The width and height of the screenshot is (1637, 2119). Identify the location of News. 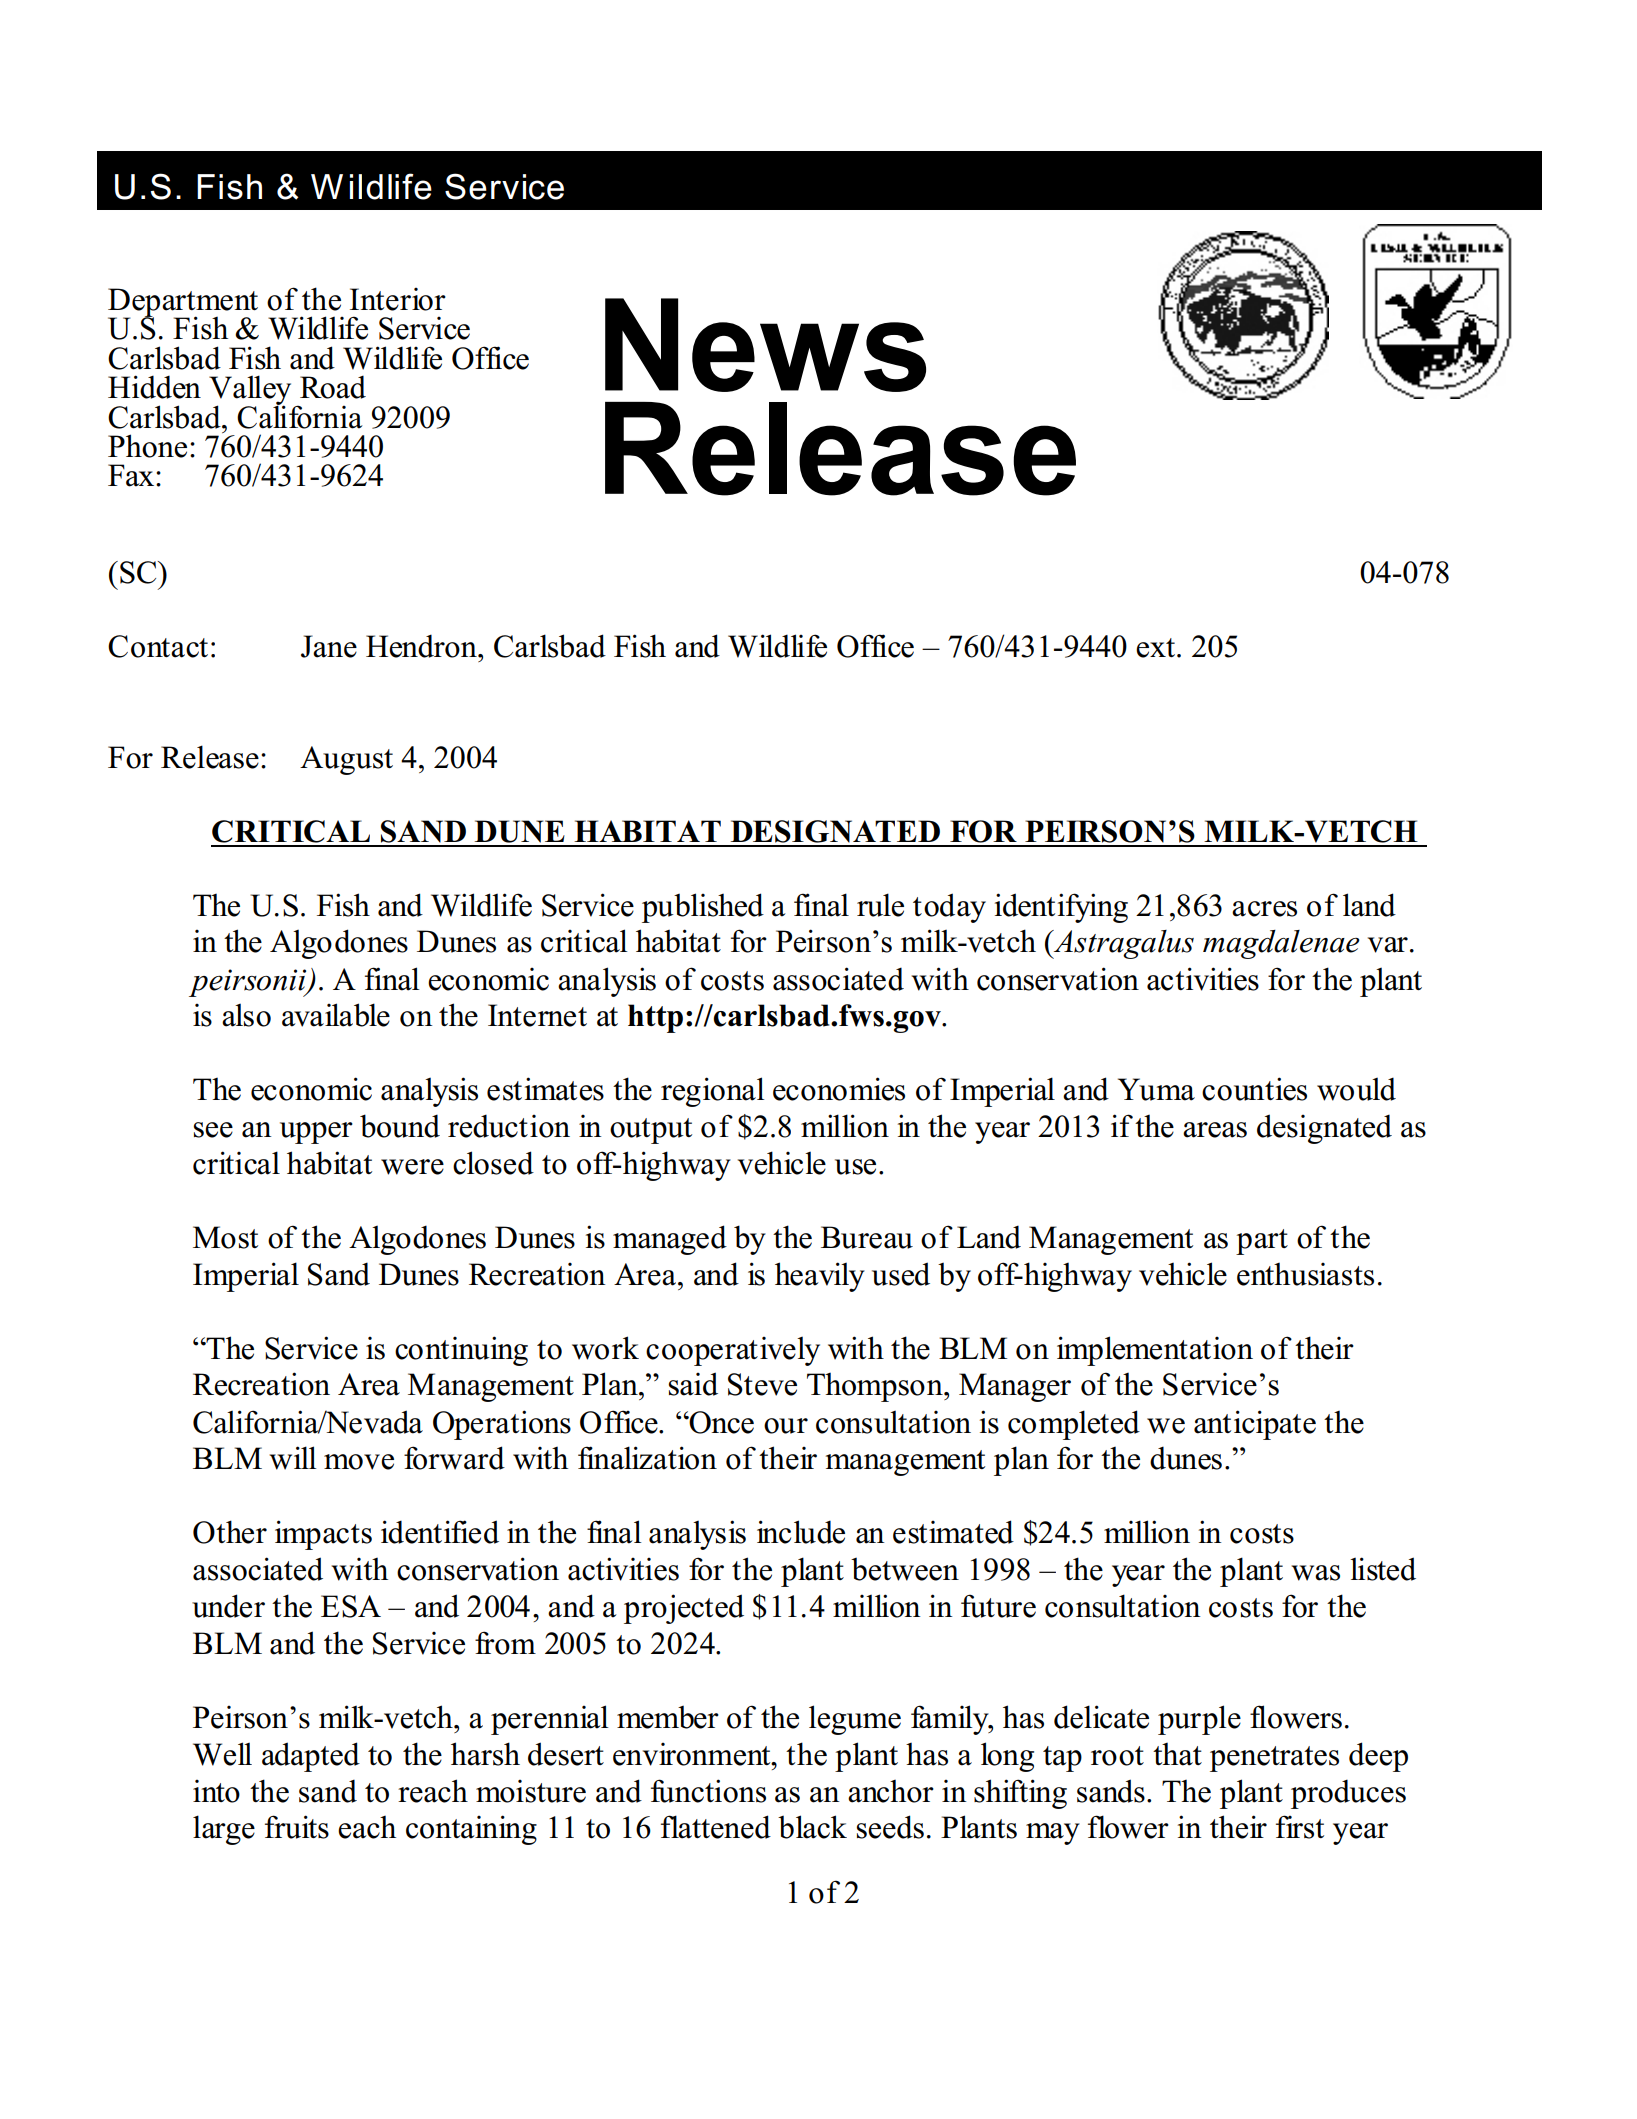
(765, 345).
